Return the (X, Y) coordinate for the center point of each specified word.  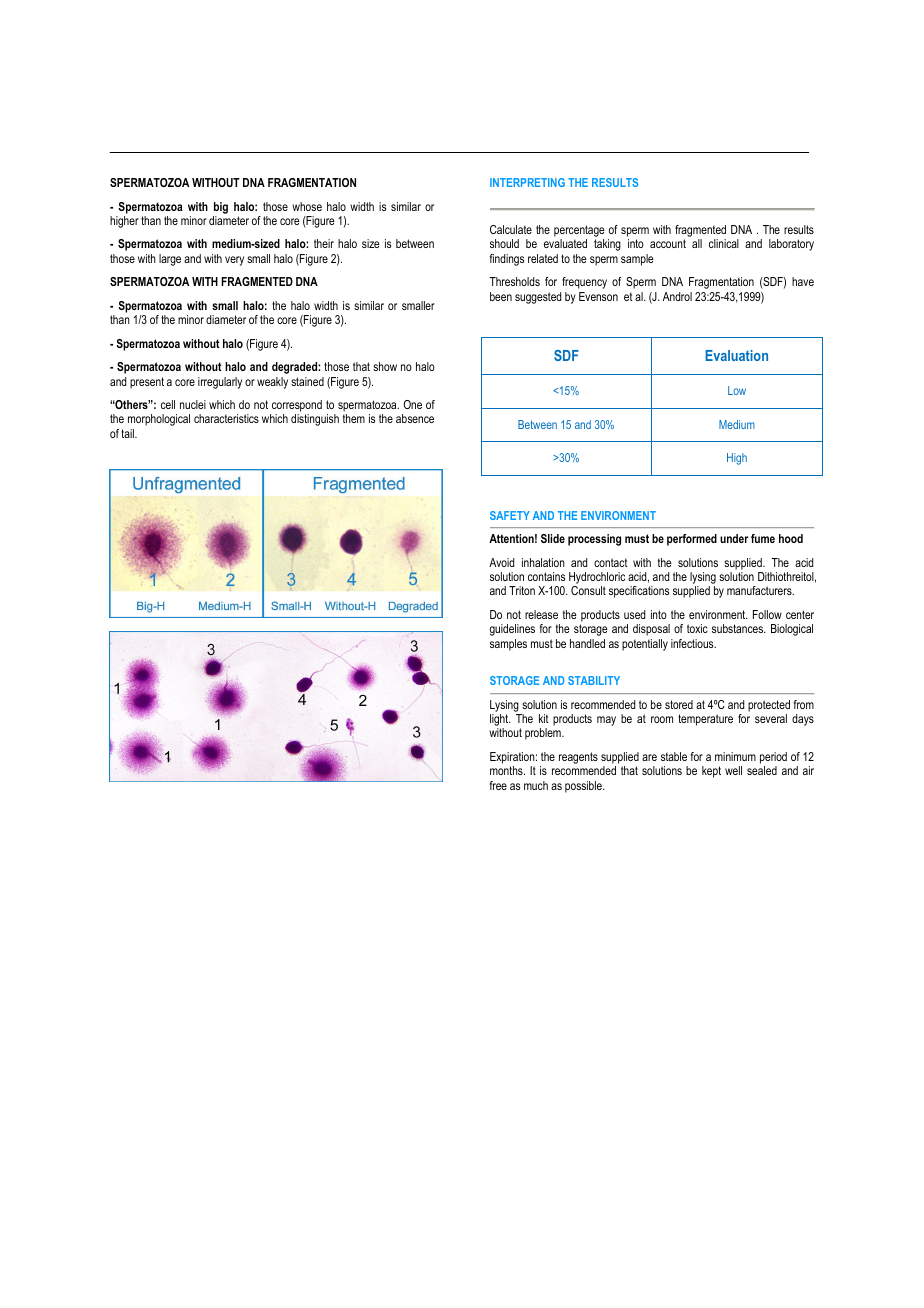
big (221, 208)
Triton (522, 590)
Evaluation (736, 355)
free (498, 785)
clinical (724, 243)
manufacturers (760, 590)
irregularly (220, 383)
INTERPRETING (527, 182)
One (412, 404)
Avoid (501, 562)
